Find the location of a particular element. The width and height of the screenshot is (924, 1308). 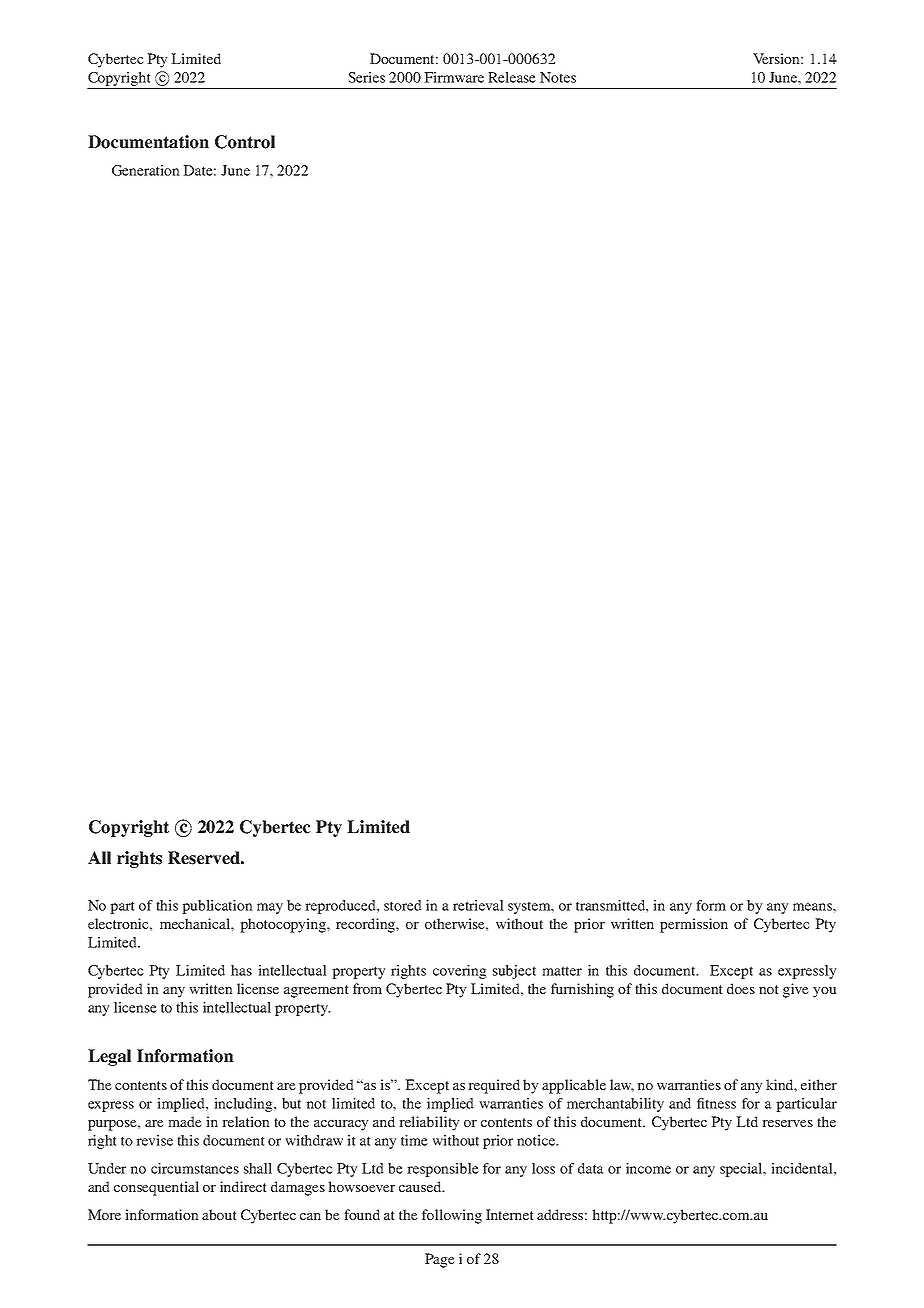

publication is located at coordinates (217, 907).
